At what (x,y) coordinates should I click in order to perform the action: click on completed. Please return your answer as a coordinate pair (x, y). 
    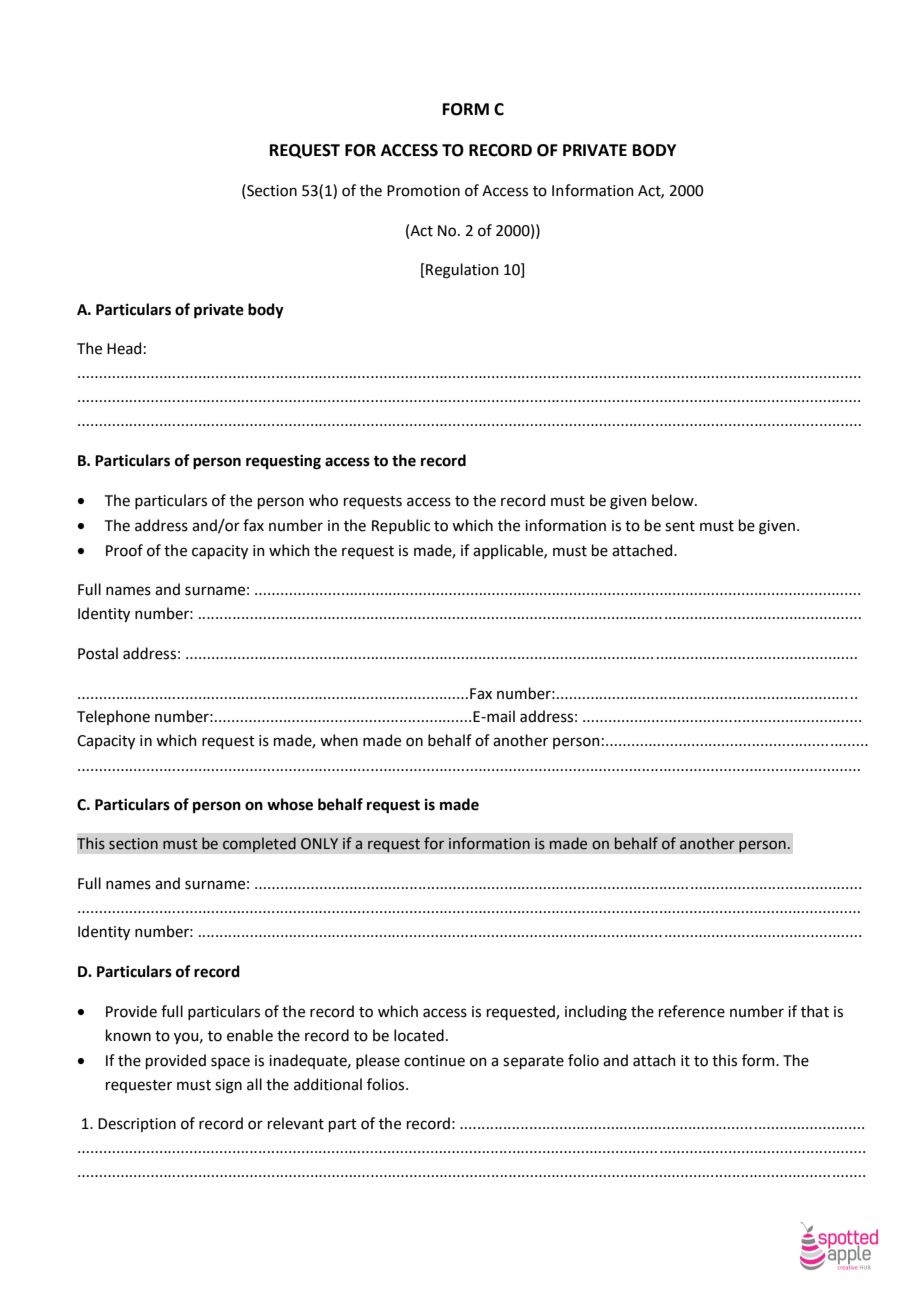
    Looking at the image, I should click on (259, 845).
